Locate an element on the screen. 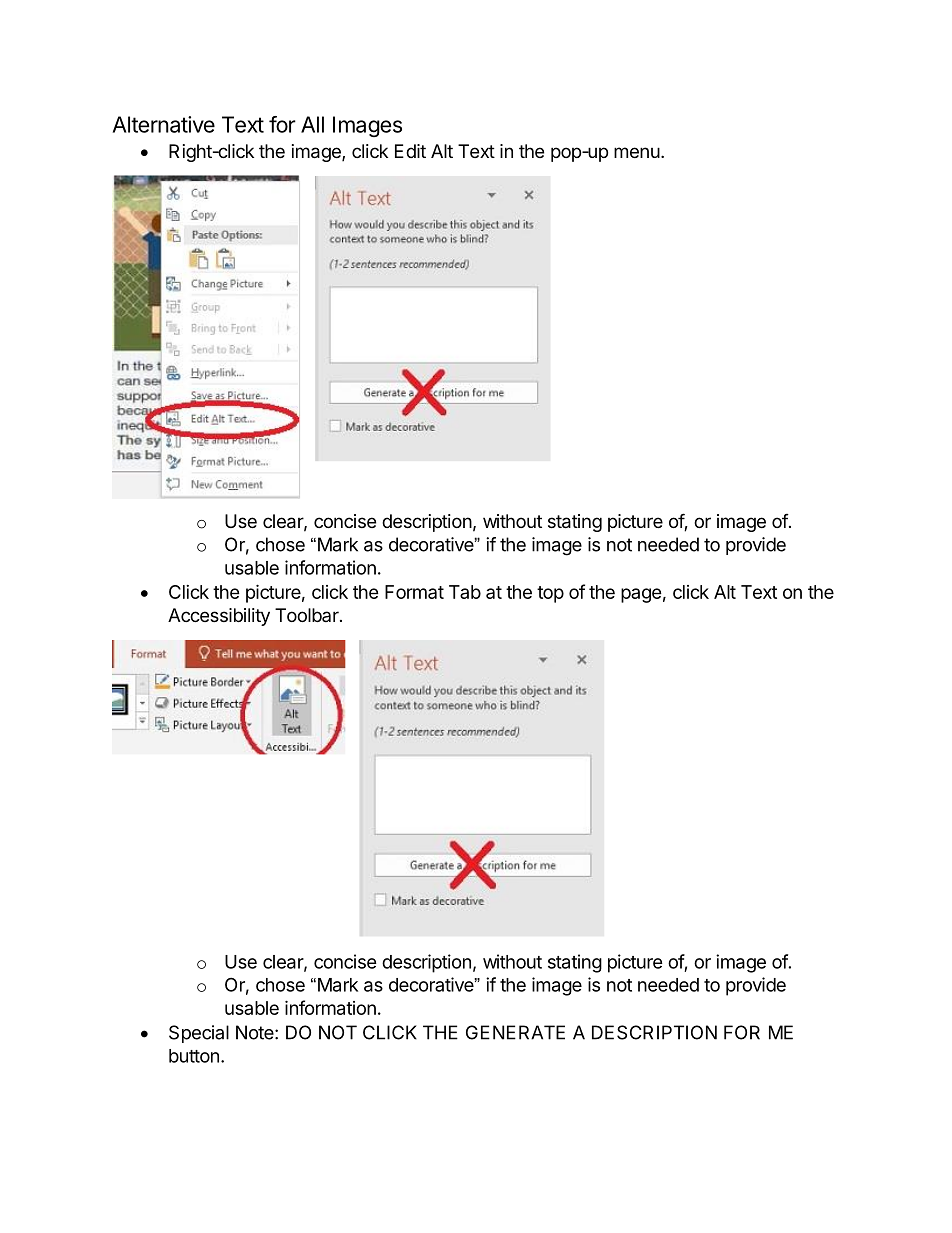  Toolbar is located at coordinates (308, 615).
